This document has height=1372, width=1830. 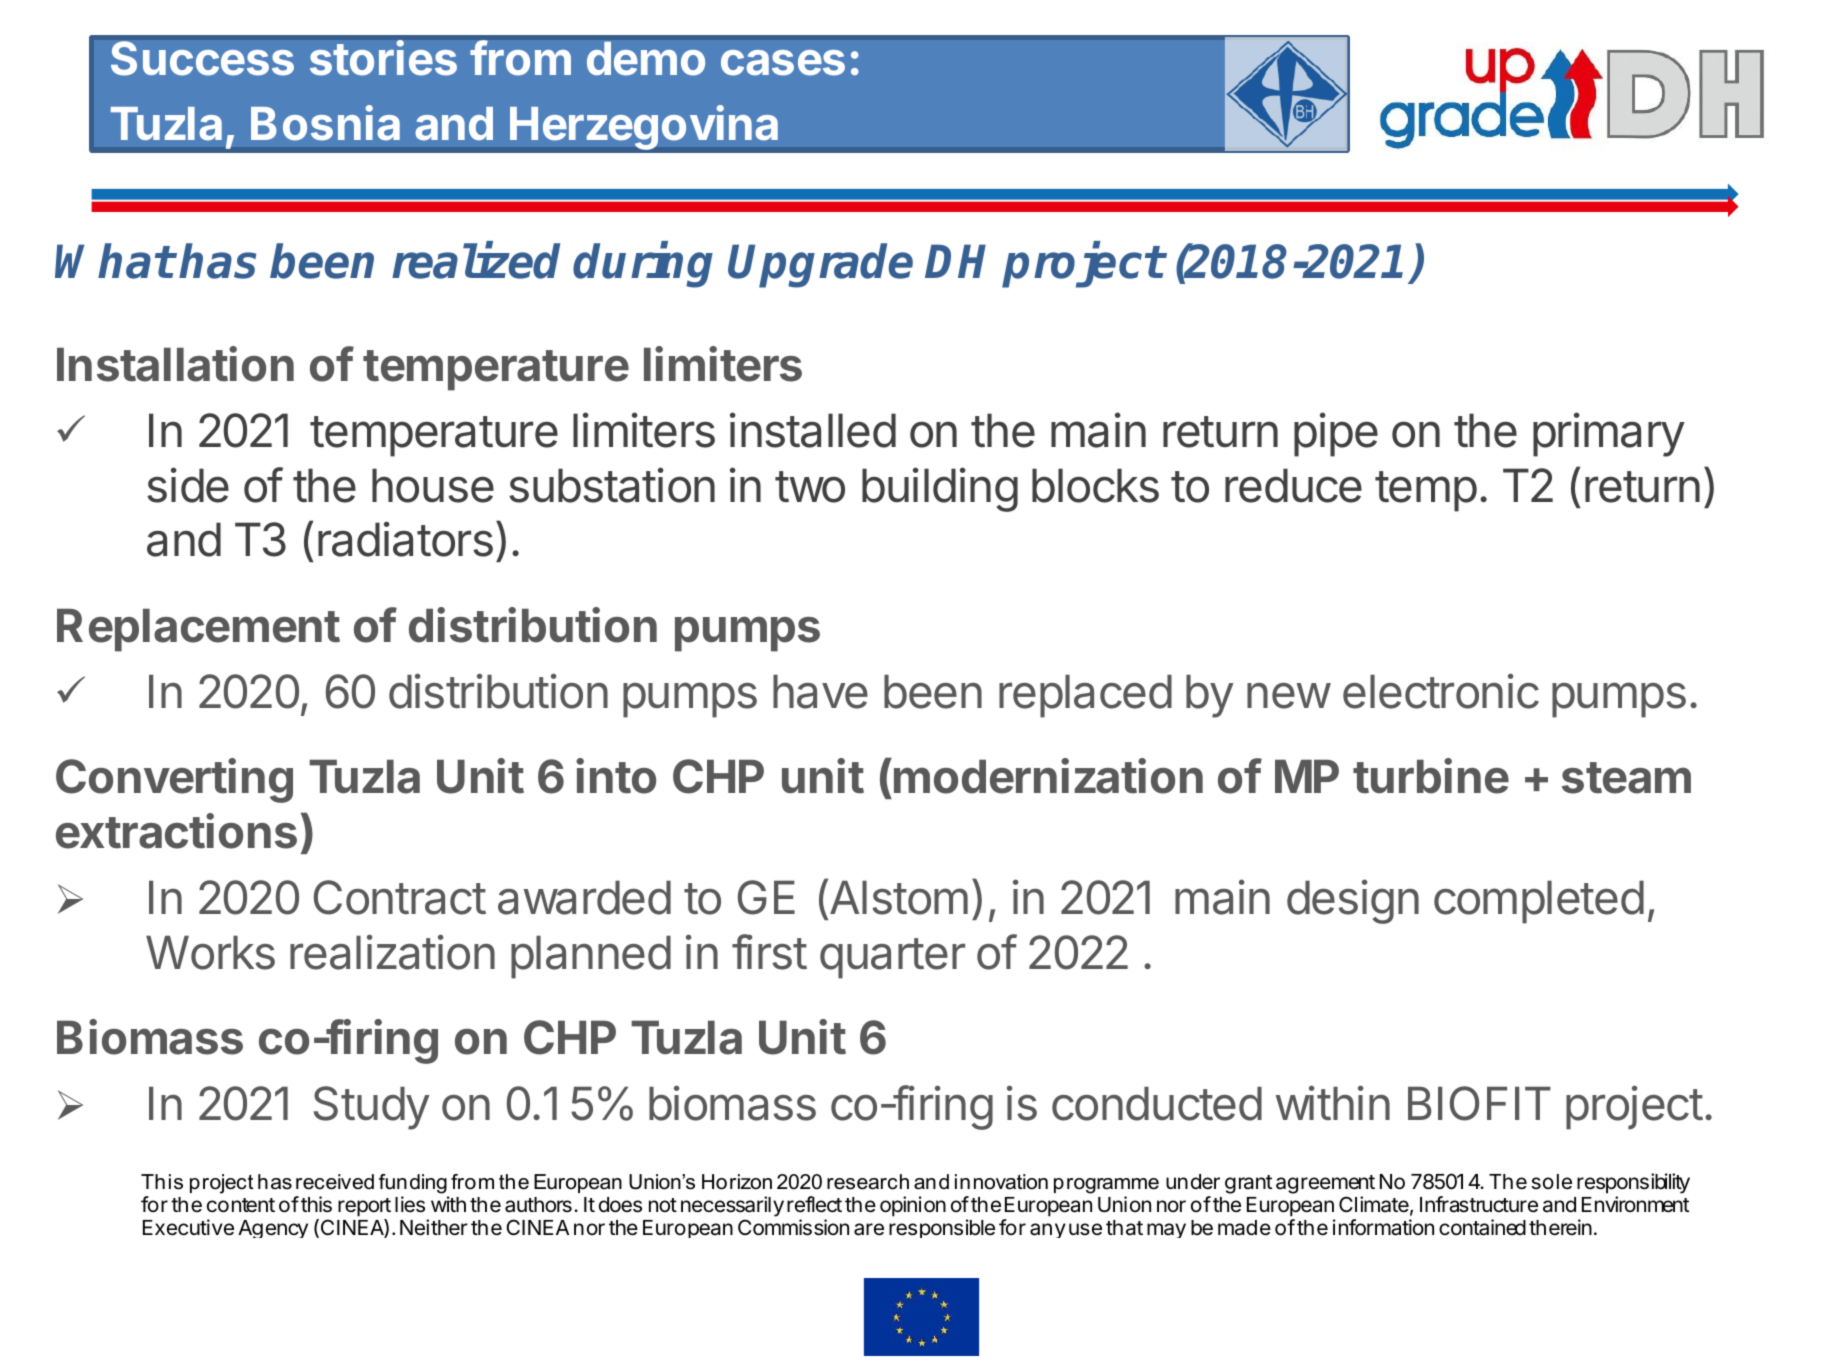 I want to click on Replacement, so click(x=198, y=630).
